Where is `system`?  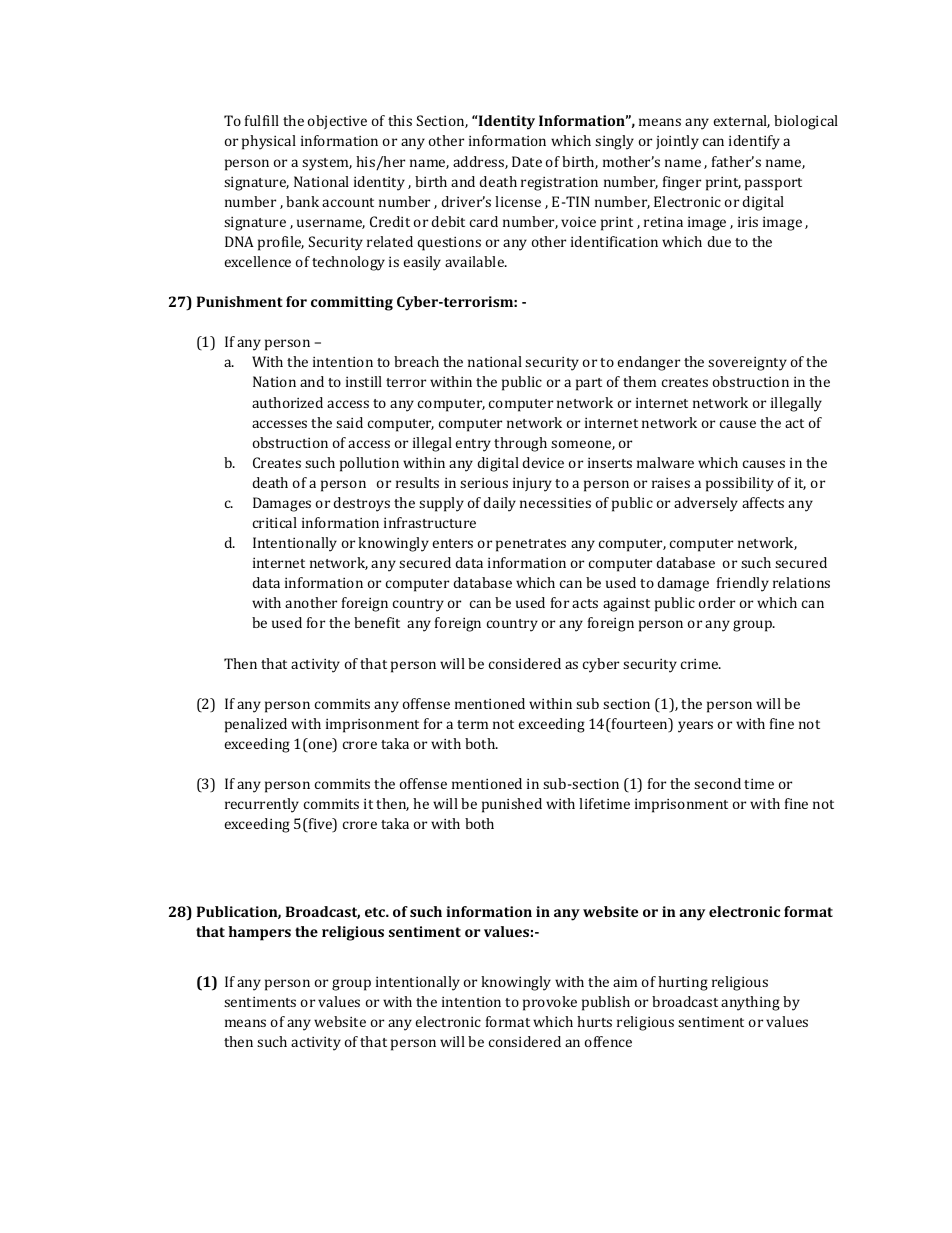
system is located at coordinates (327, 164).
